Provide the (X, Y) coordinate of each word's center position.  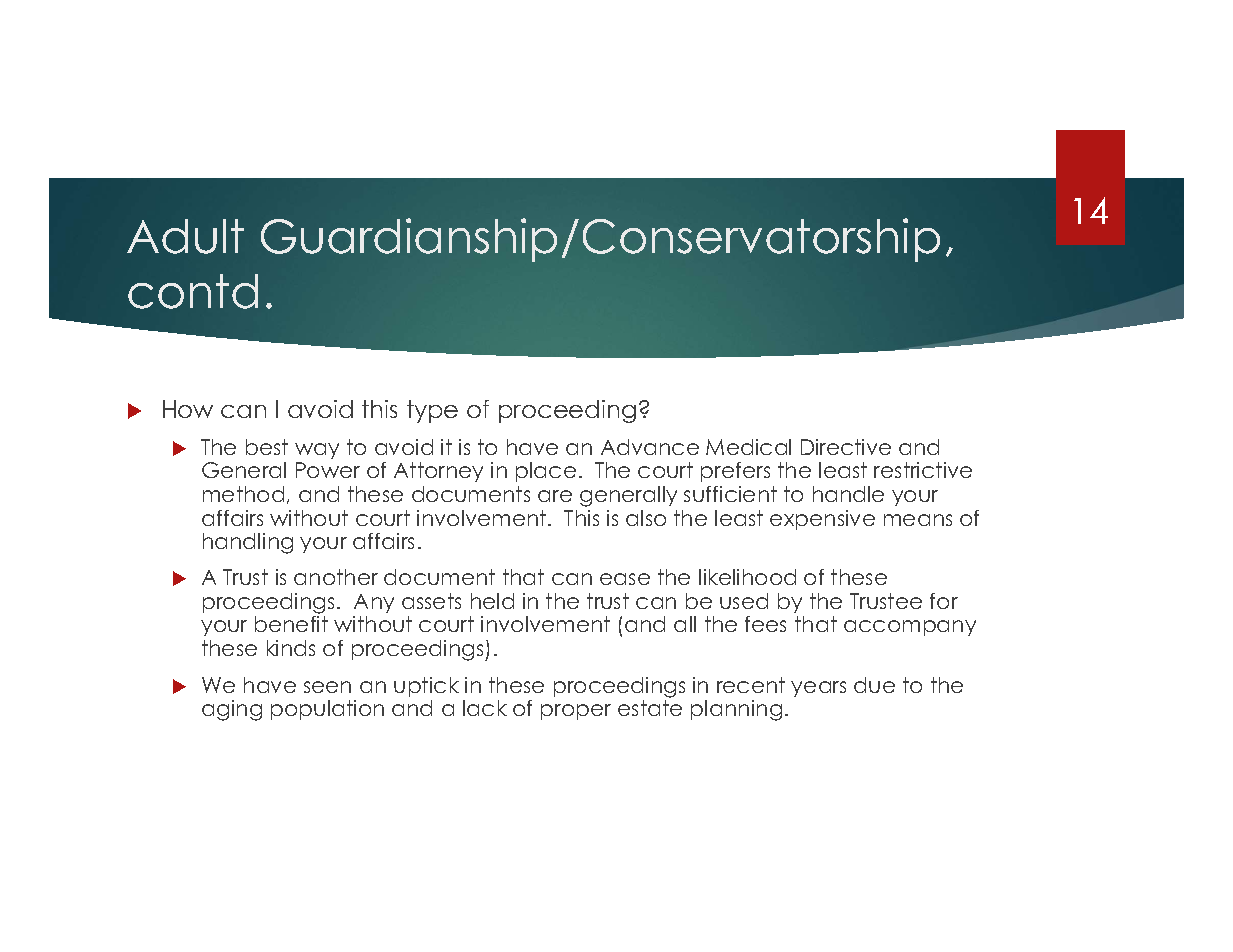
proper (576, 712)
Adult (185, 236)
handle (848, 494)
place (546, 472)
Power (328, 470)
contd (193, 291)
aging (232, 710)
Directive (846, 447)
